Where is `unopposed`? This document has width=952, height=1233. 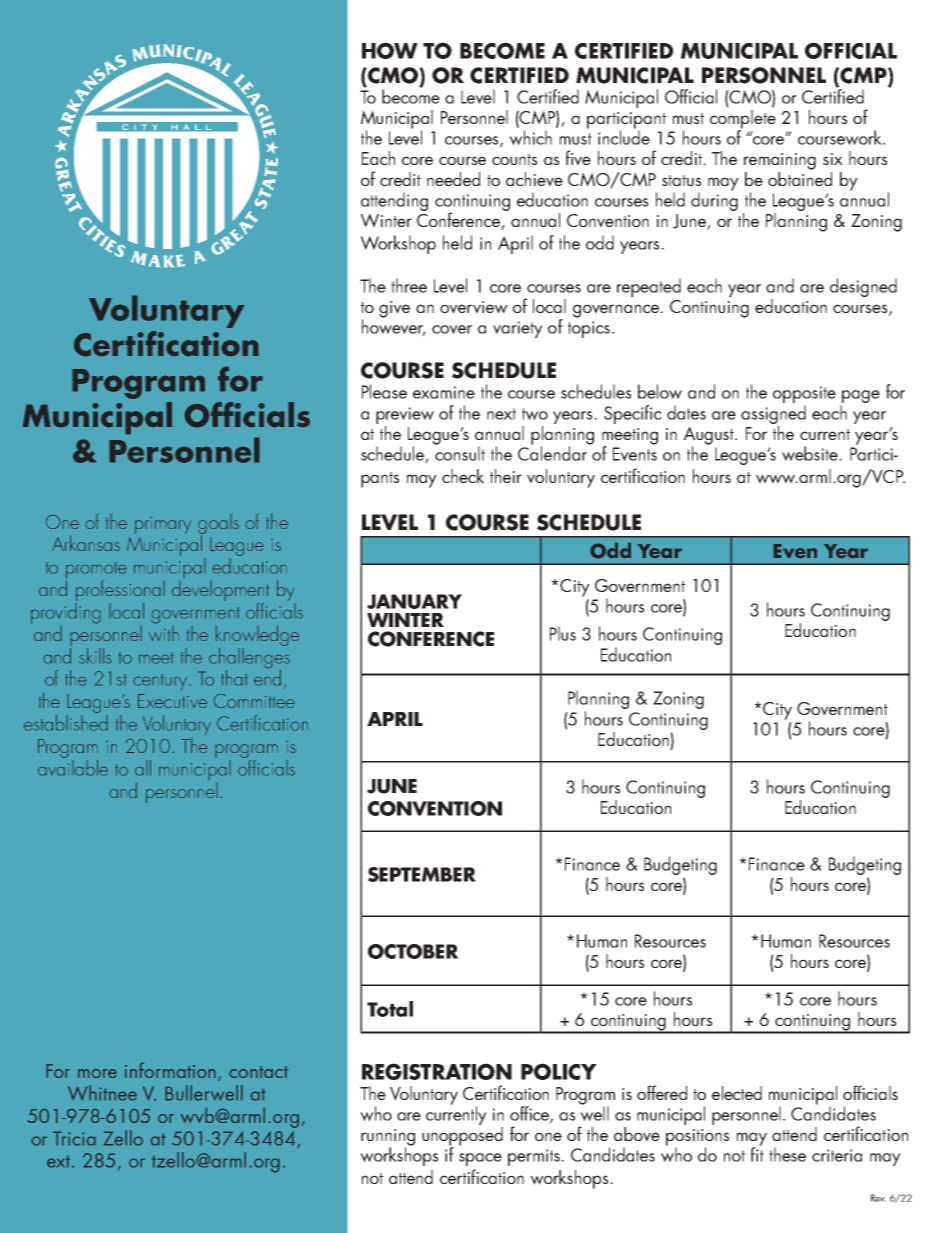
unopposed is located at coordinates (462, 1136).
